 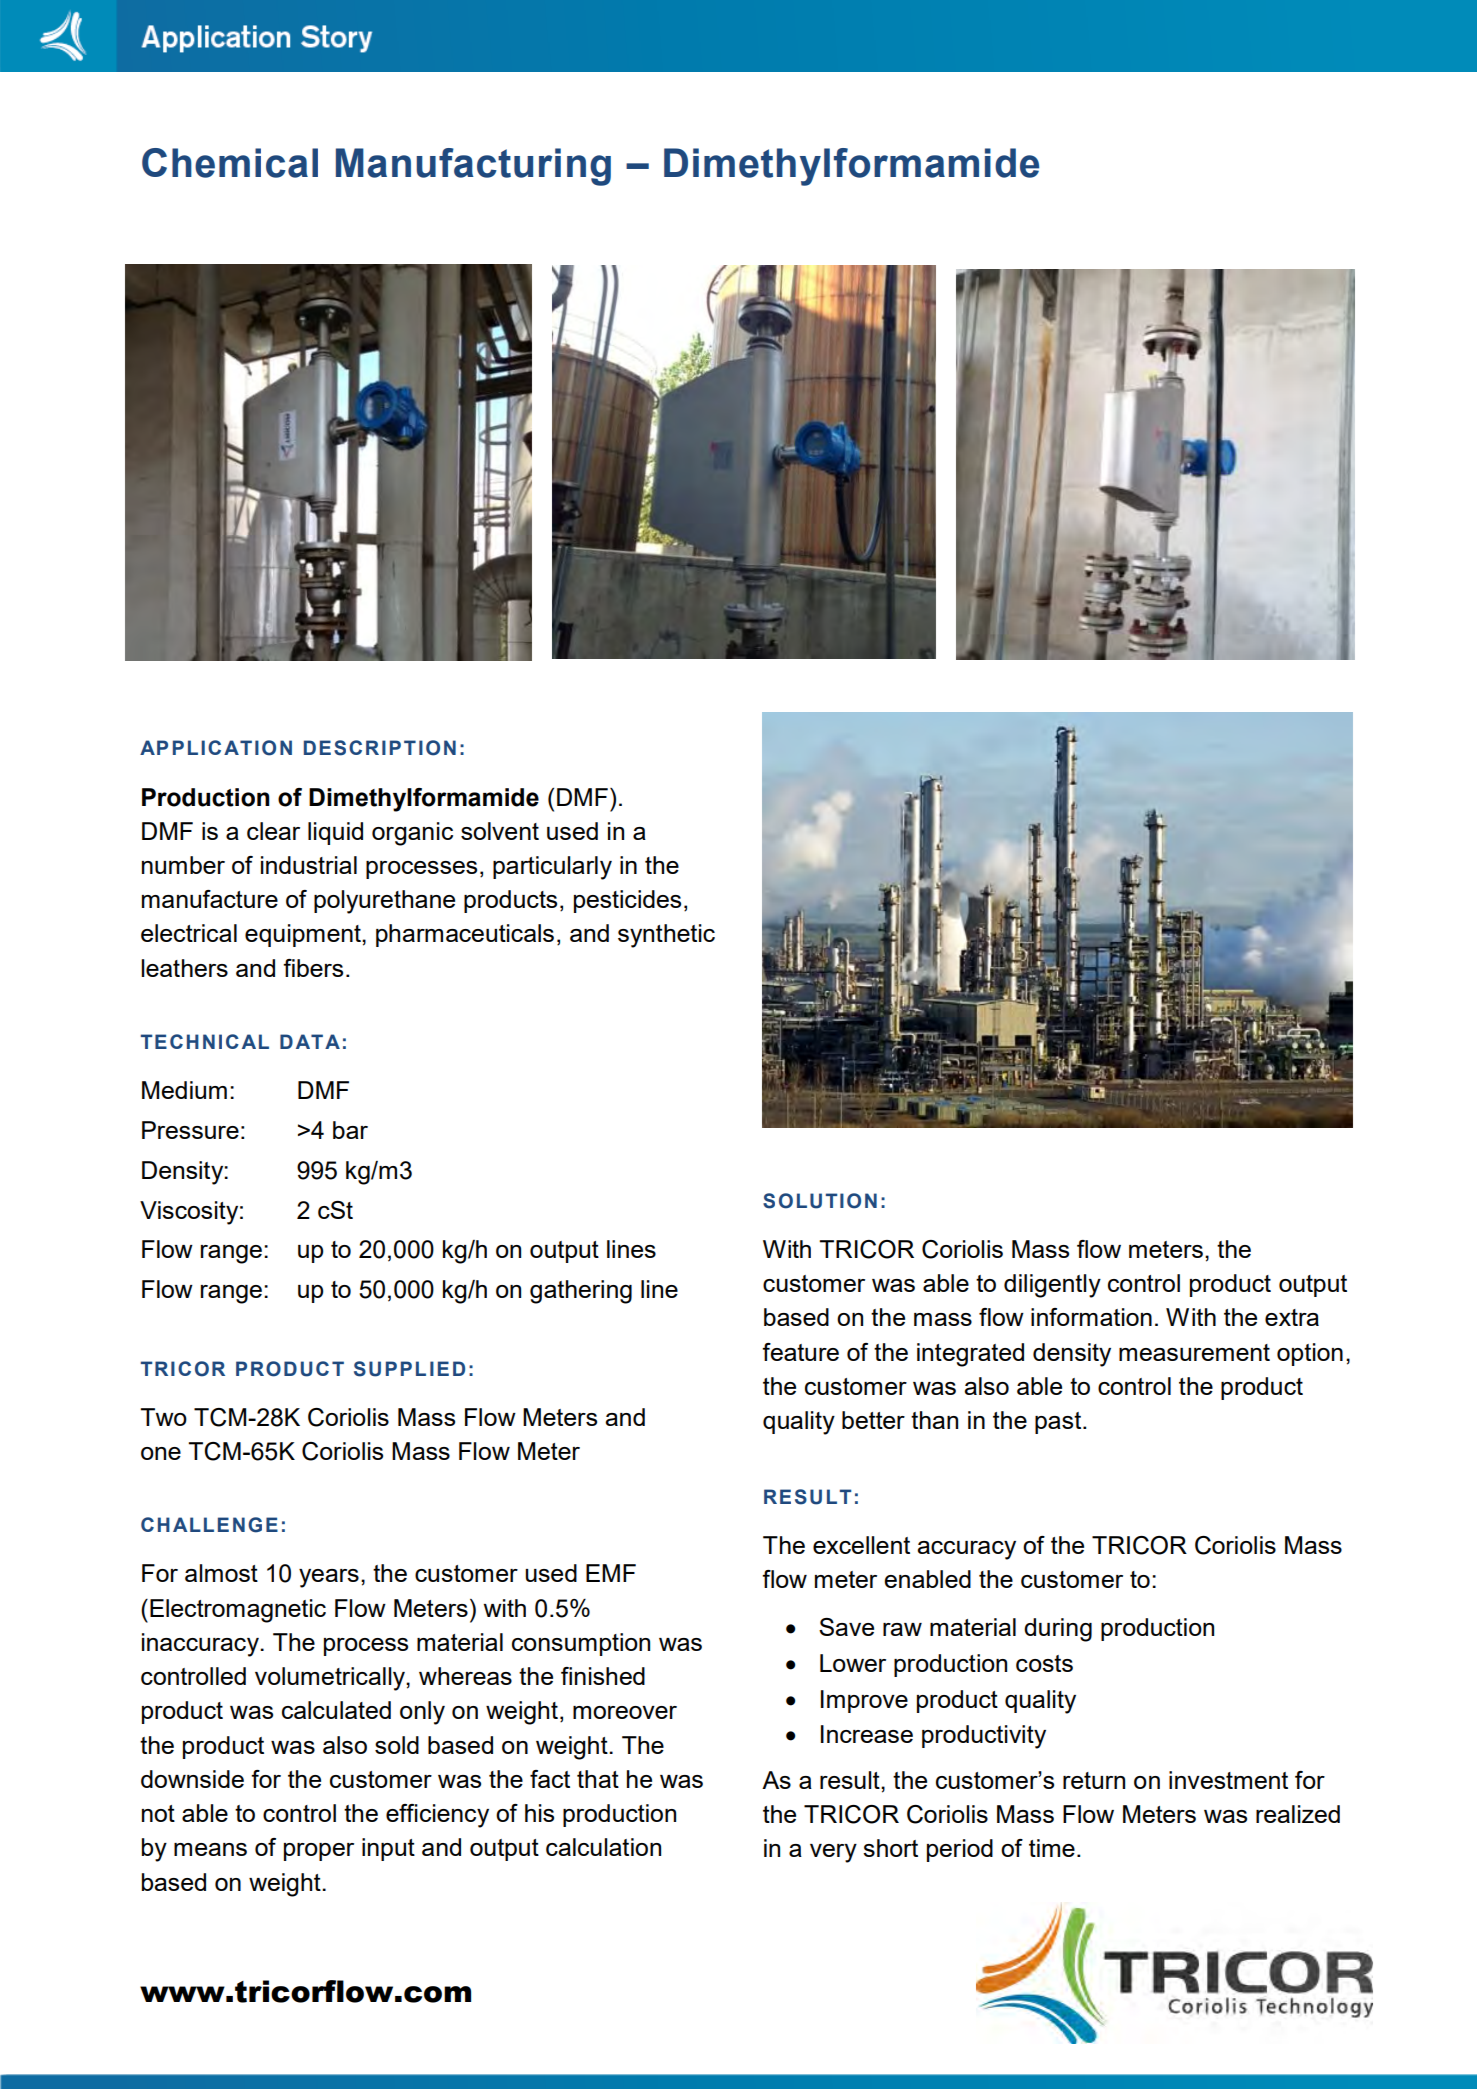 What do you see at coordinates (313, 968) in the screenshot?
I see `fibers` at bounding box center [313, 968].
